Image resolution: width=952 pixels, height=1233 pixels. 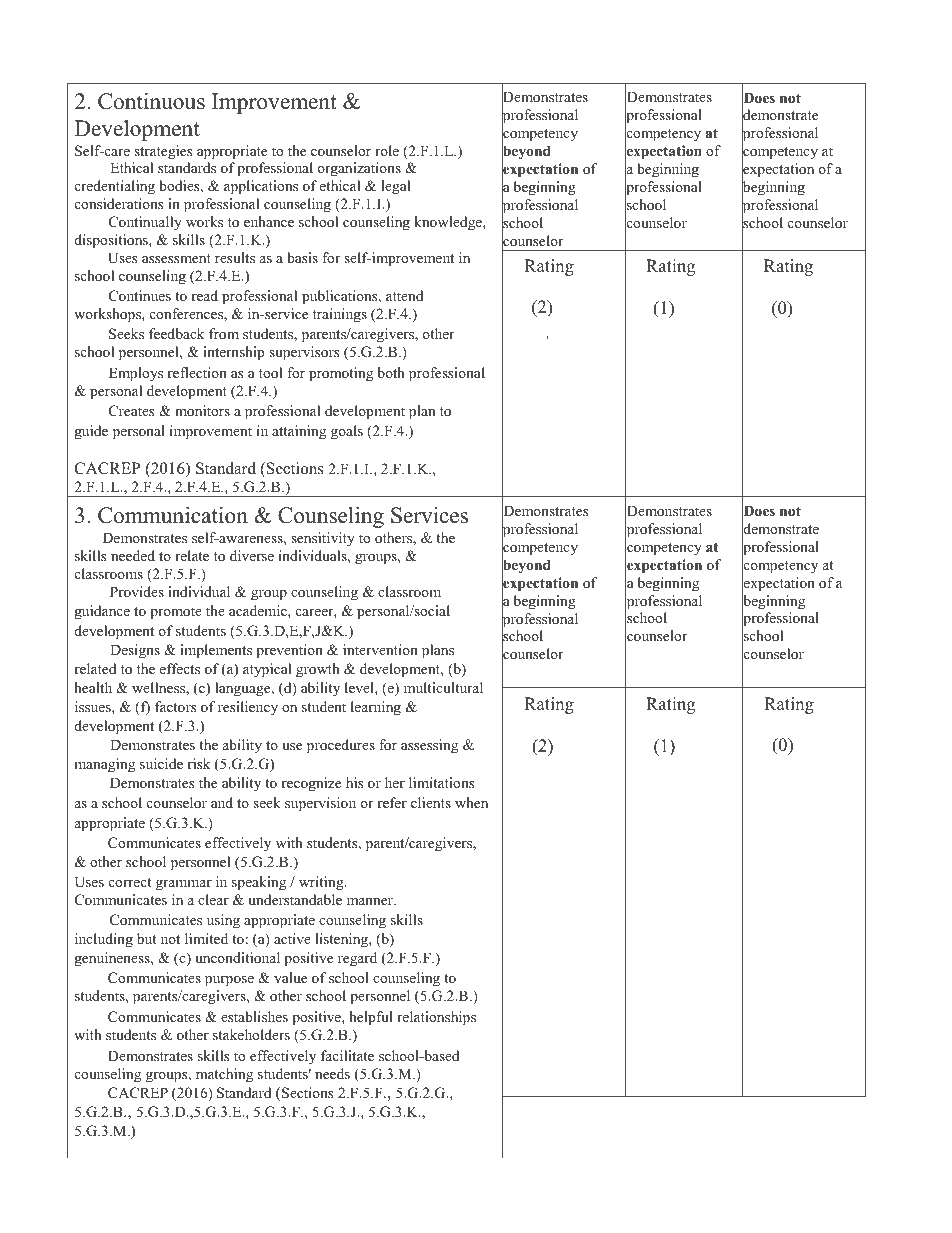 I want to click on recognize, so click(x=311, y=784).
